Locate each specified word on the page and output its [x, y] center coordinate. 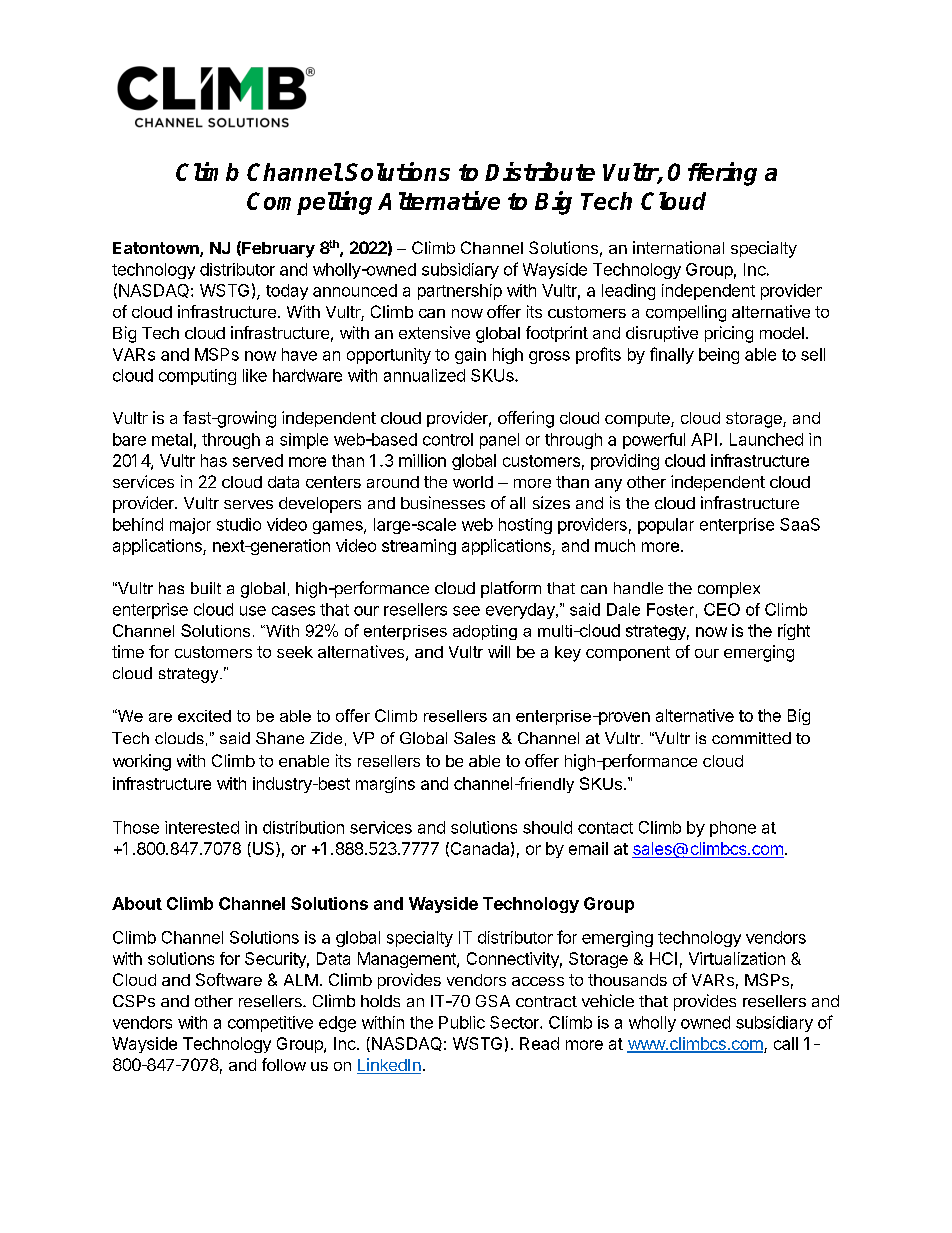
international [678, 247]
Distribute [540, 171]
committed [751, 738]
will [499, 651]
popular [666, 526]
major [190, 526]
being [719, 356]
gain [470, 356]
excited [204, 716]
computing [197, 377]
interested [202, 827]
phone [733, 829]
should [547, 827]
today [287, 292]
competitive [270, 1024]
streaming [419, 547]
